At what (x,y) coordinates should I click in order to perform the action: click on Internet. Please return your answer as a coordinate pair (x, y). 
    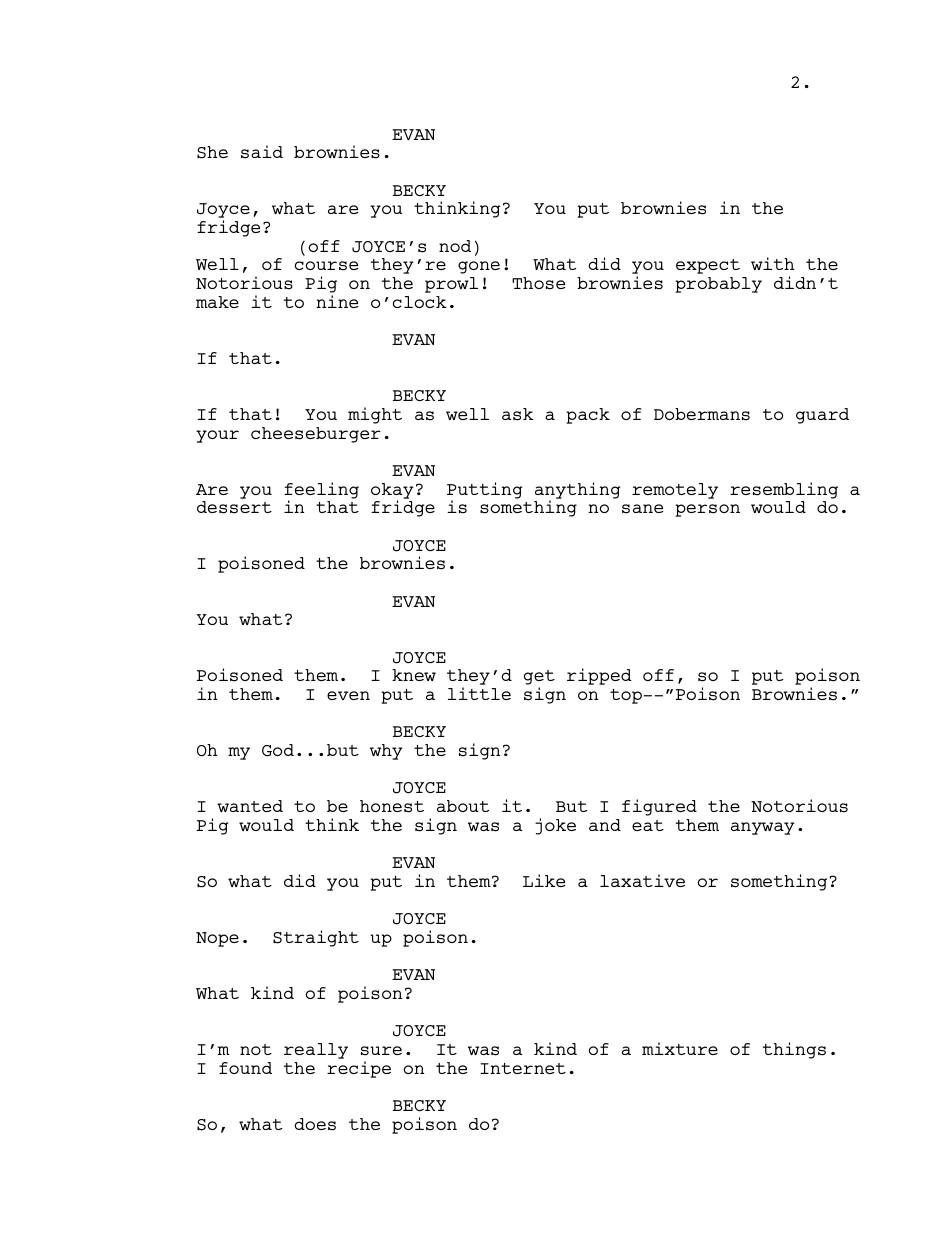
    Looking at the image, I should click on (523, 1068).
